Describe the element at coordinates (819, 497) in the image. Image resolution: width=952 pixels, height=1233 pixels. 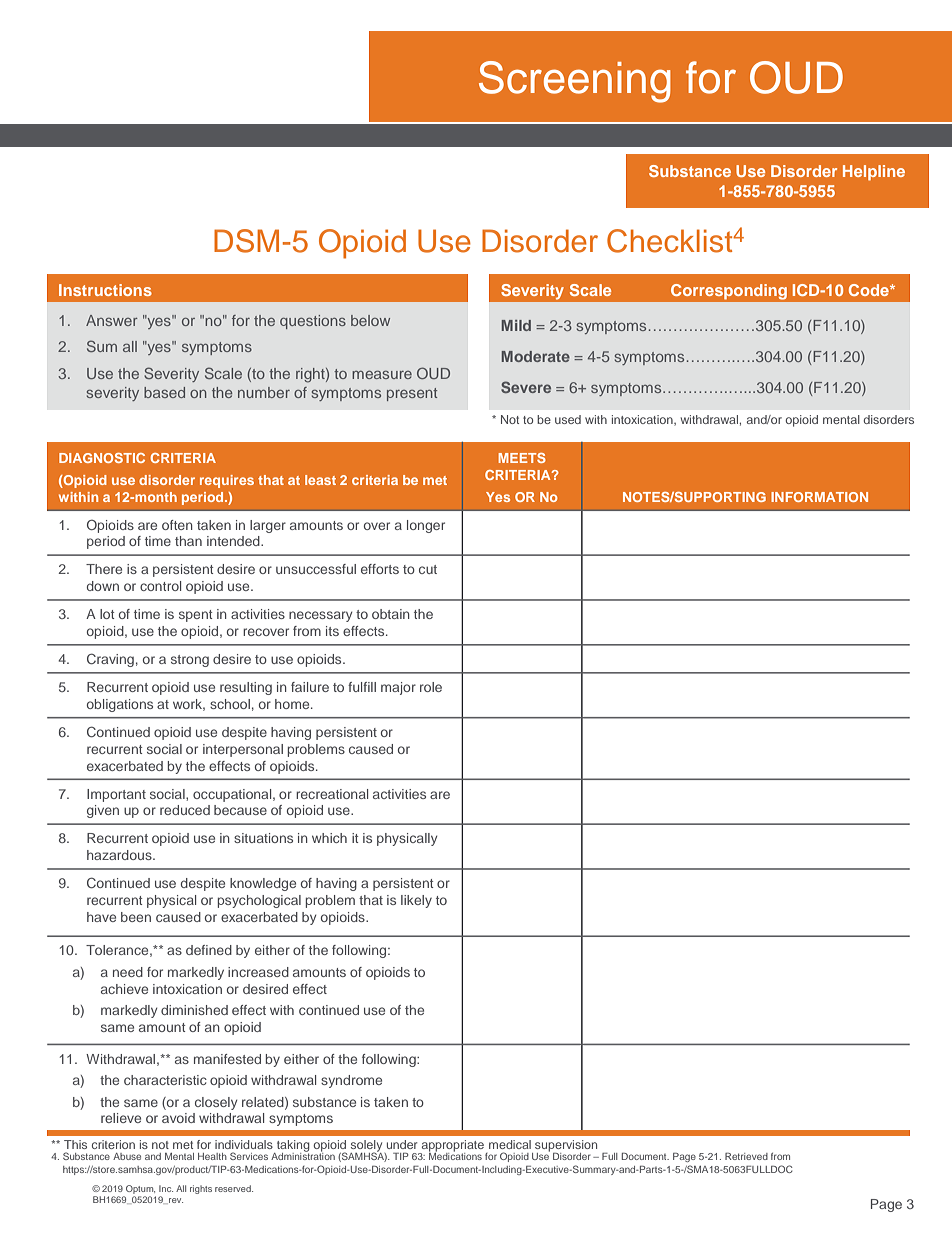
I see `INFORMATION` at that location.
